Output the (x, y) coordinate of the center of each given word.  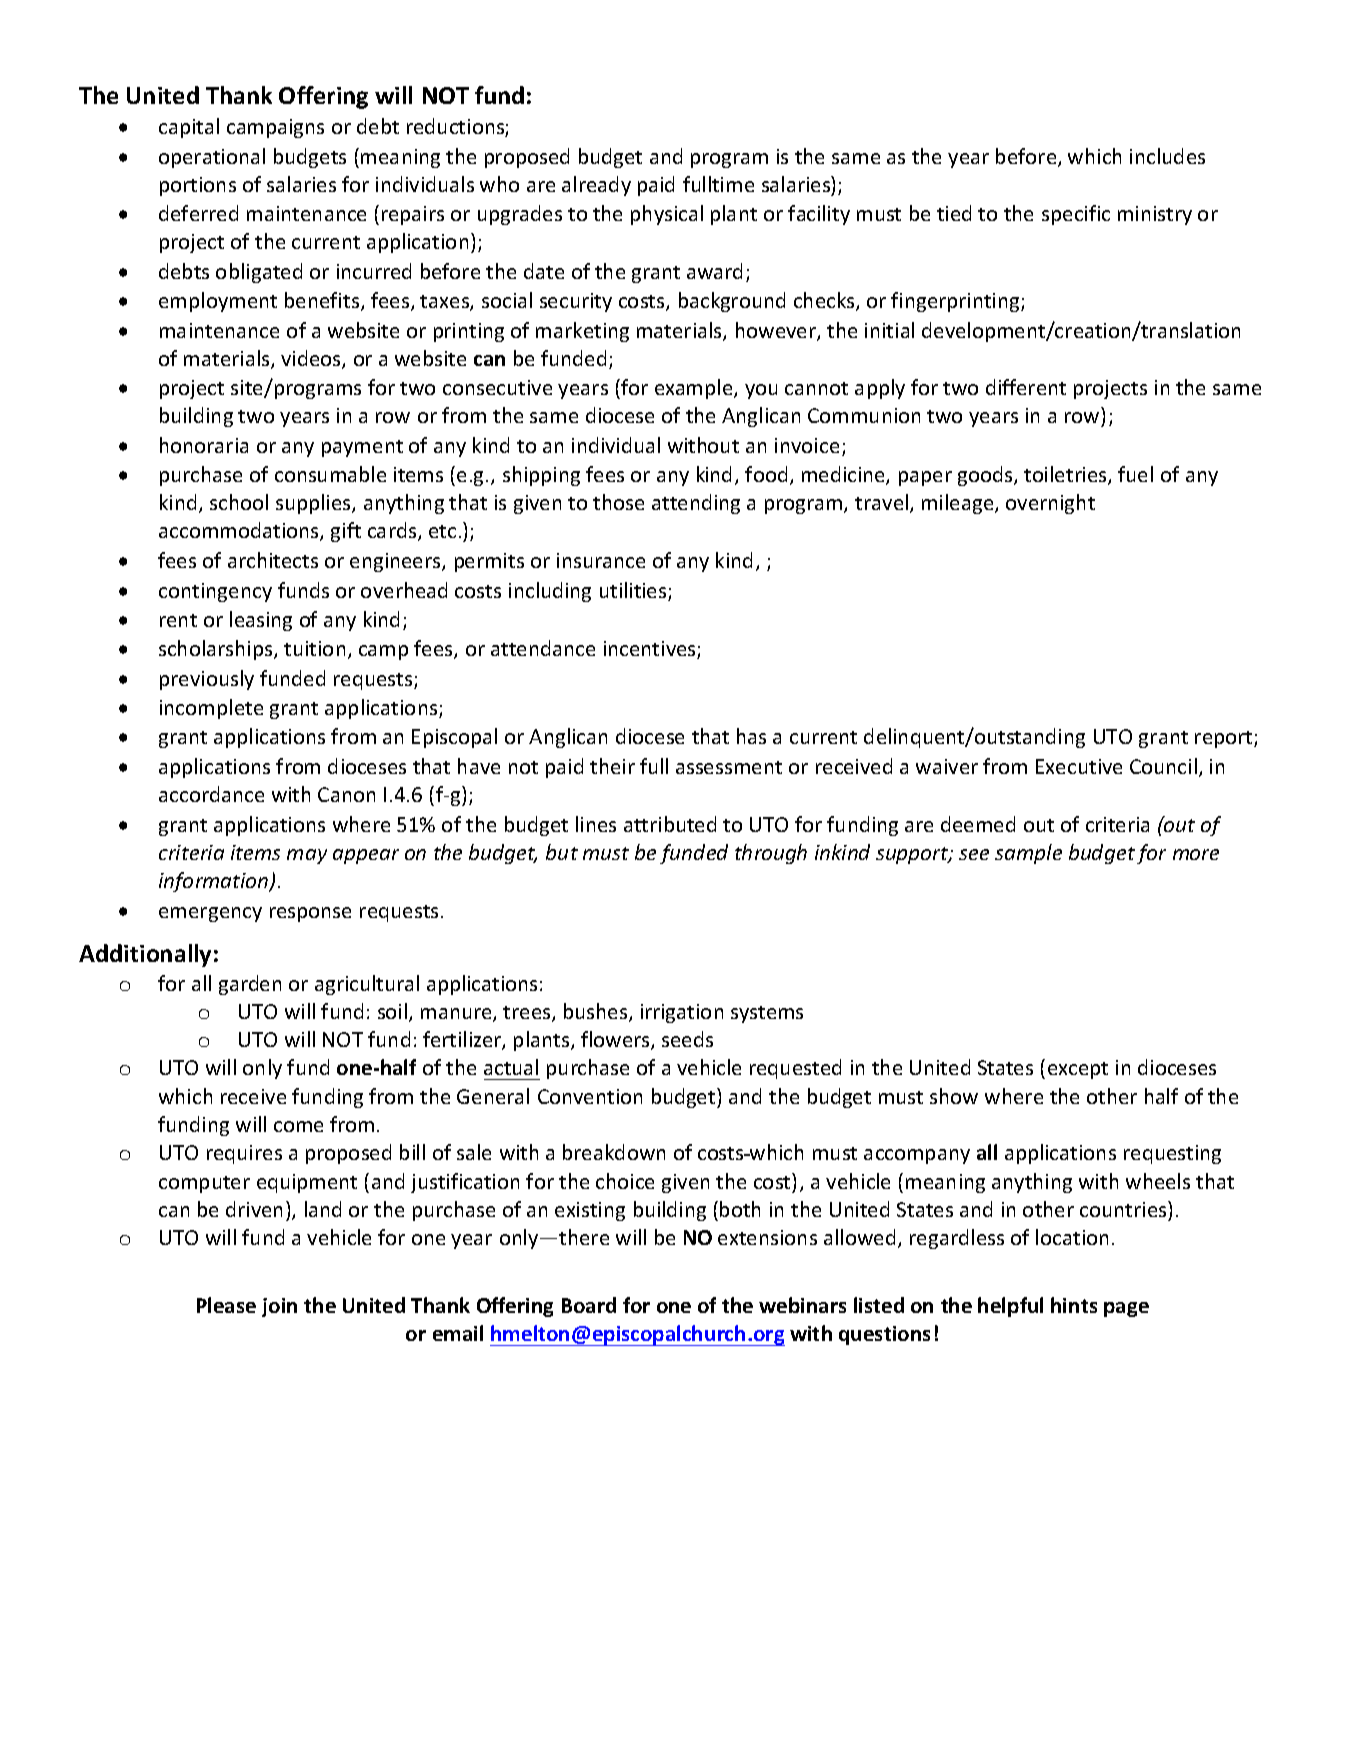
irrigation (682, 1013)
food (766, 474)
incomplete (211, 709)
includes (1167, 156)
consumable (330, 474)
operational (212, 158)
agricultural (367, 985)
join (279, 1307)
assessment (729, 767)
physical (667, 215)
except (1078, 1070)
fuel (1135, 474)
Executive (1079, 766)
